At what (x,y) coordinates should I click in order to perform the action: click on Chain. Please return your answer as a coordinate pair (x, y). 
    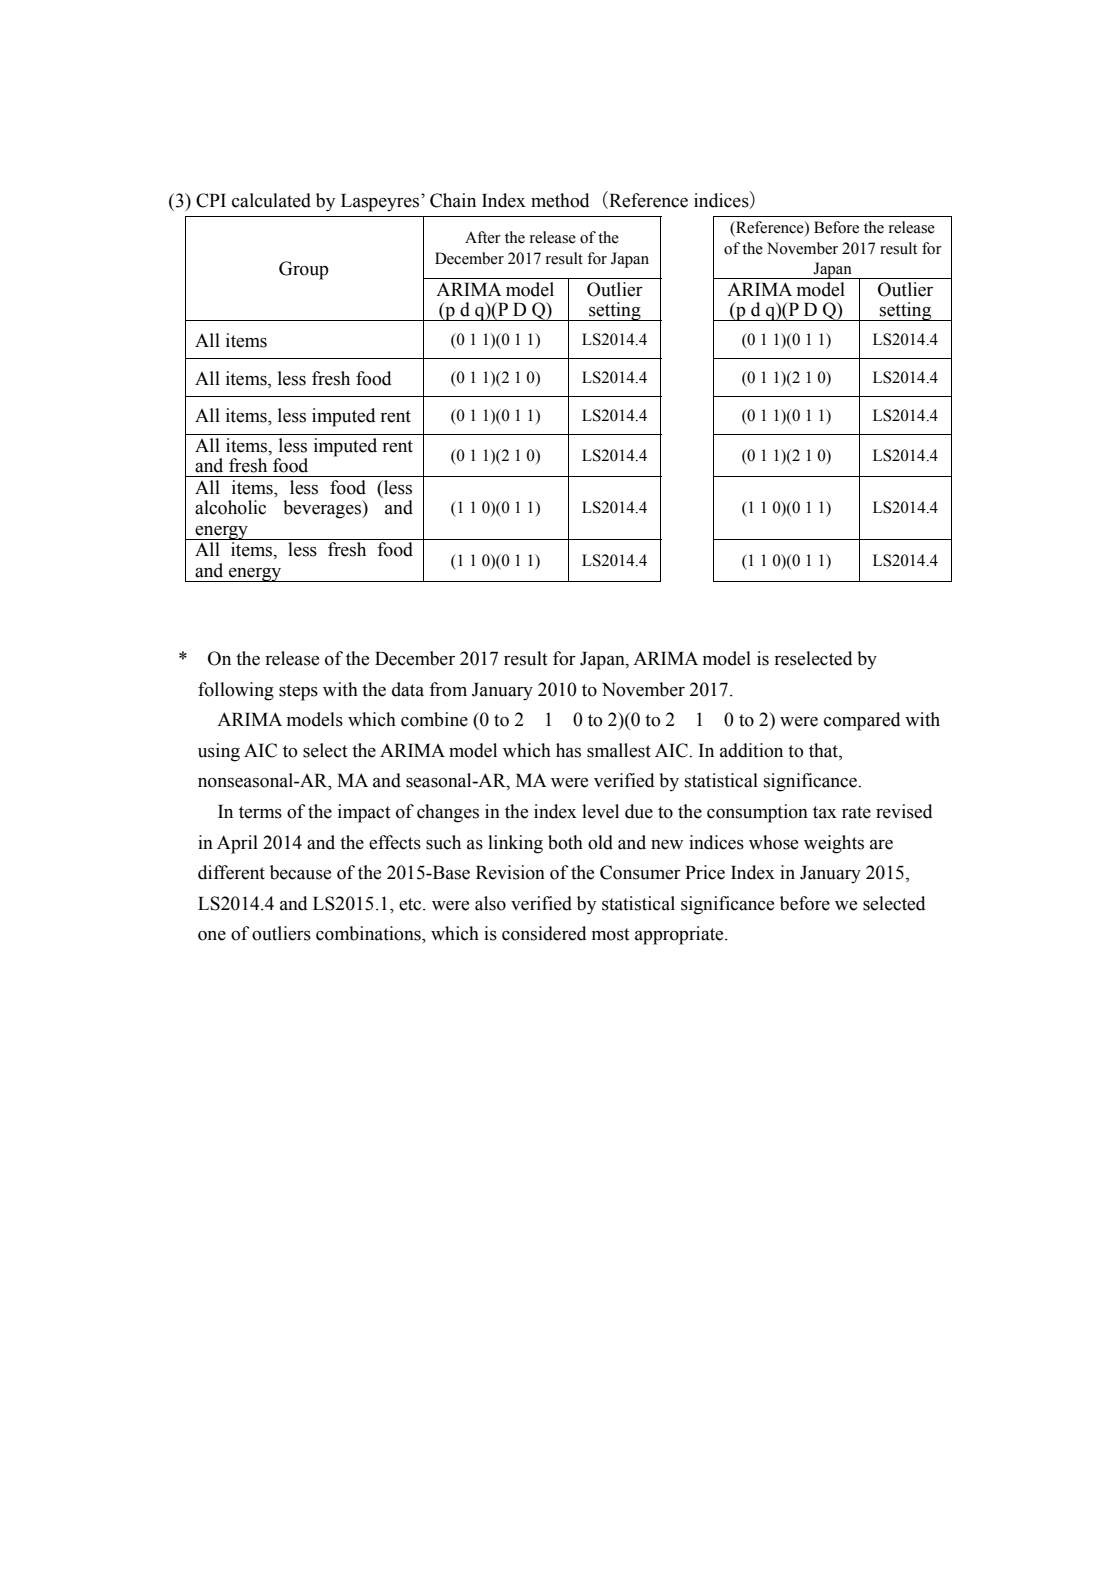
    Looking at the image, I should click on (453, 200).
